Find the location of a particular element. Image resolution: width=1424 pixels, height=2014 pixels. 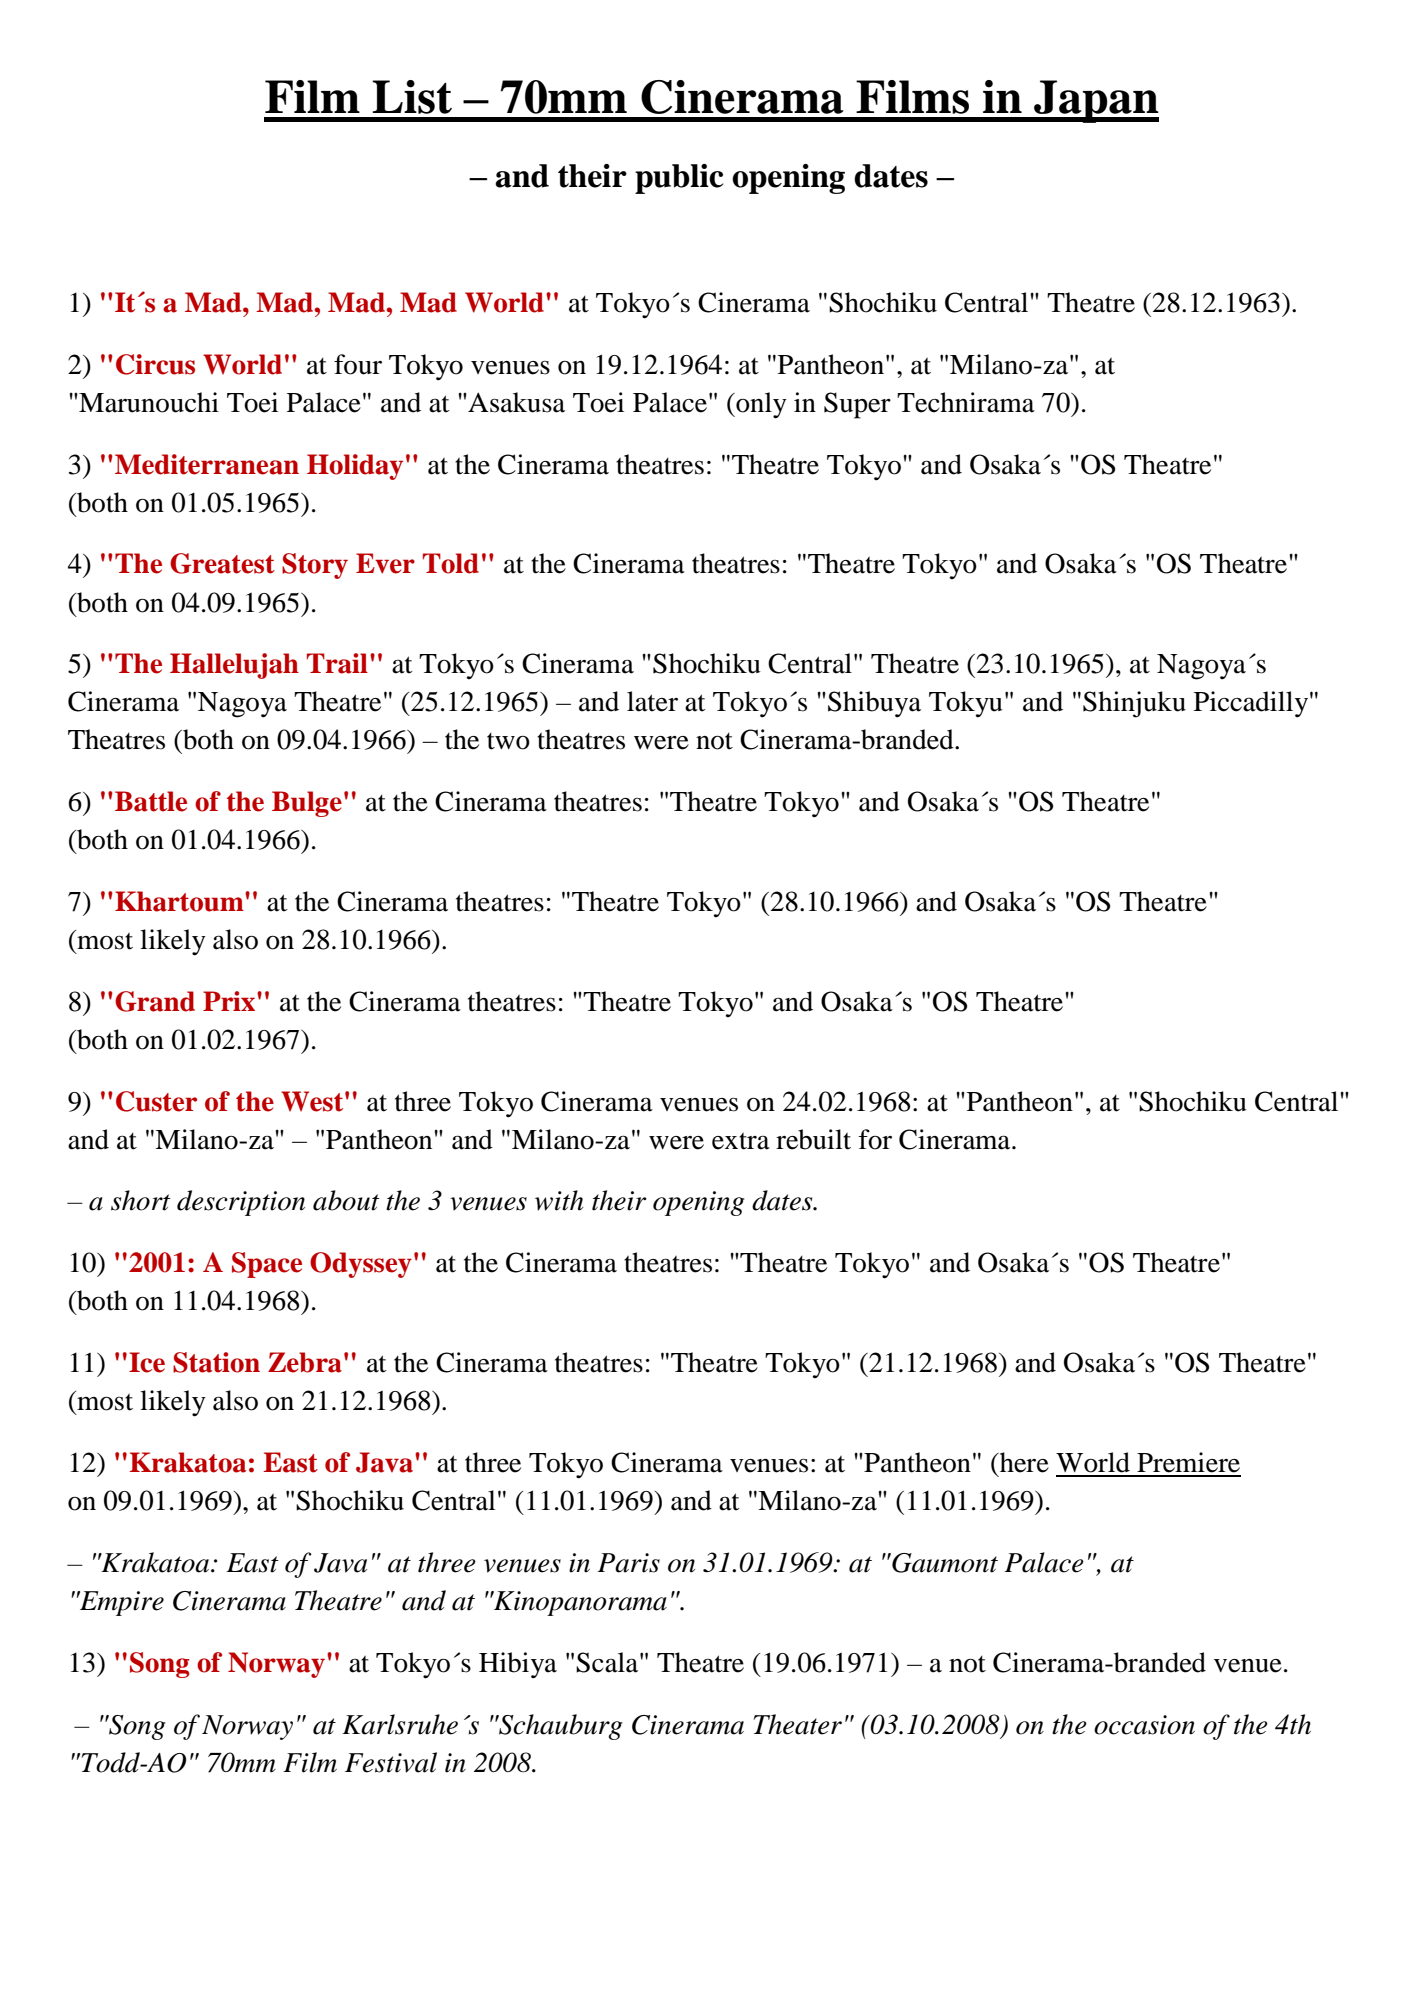

later is located at coordinates (652, 701).
